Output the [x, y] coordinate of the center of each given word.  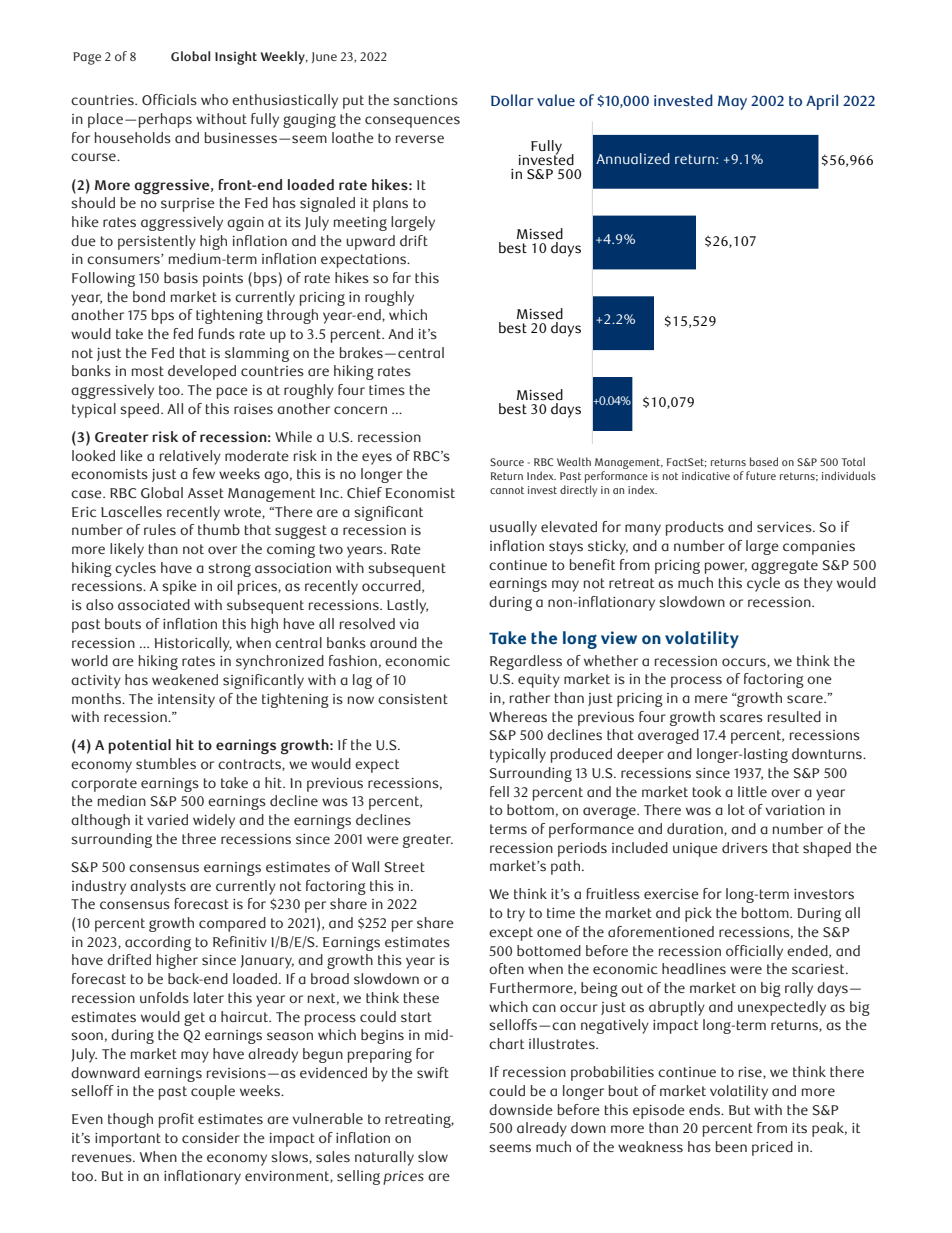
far [402, 278]
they [818, 584]
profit [176, 1120]
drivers [745, 848]
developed [202, 372]
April [822, 102]
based [764, 461]
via [409, 624]
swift [433, 1073]
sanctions [425, 100]
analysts [158, 887]
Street [405, 867]
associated [154, 605]
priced [772, 1148]
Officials [169, 100]
